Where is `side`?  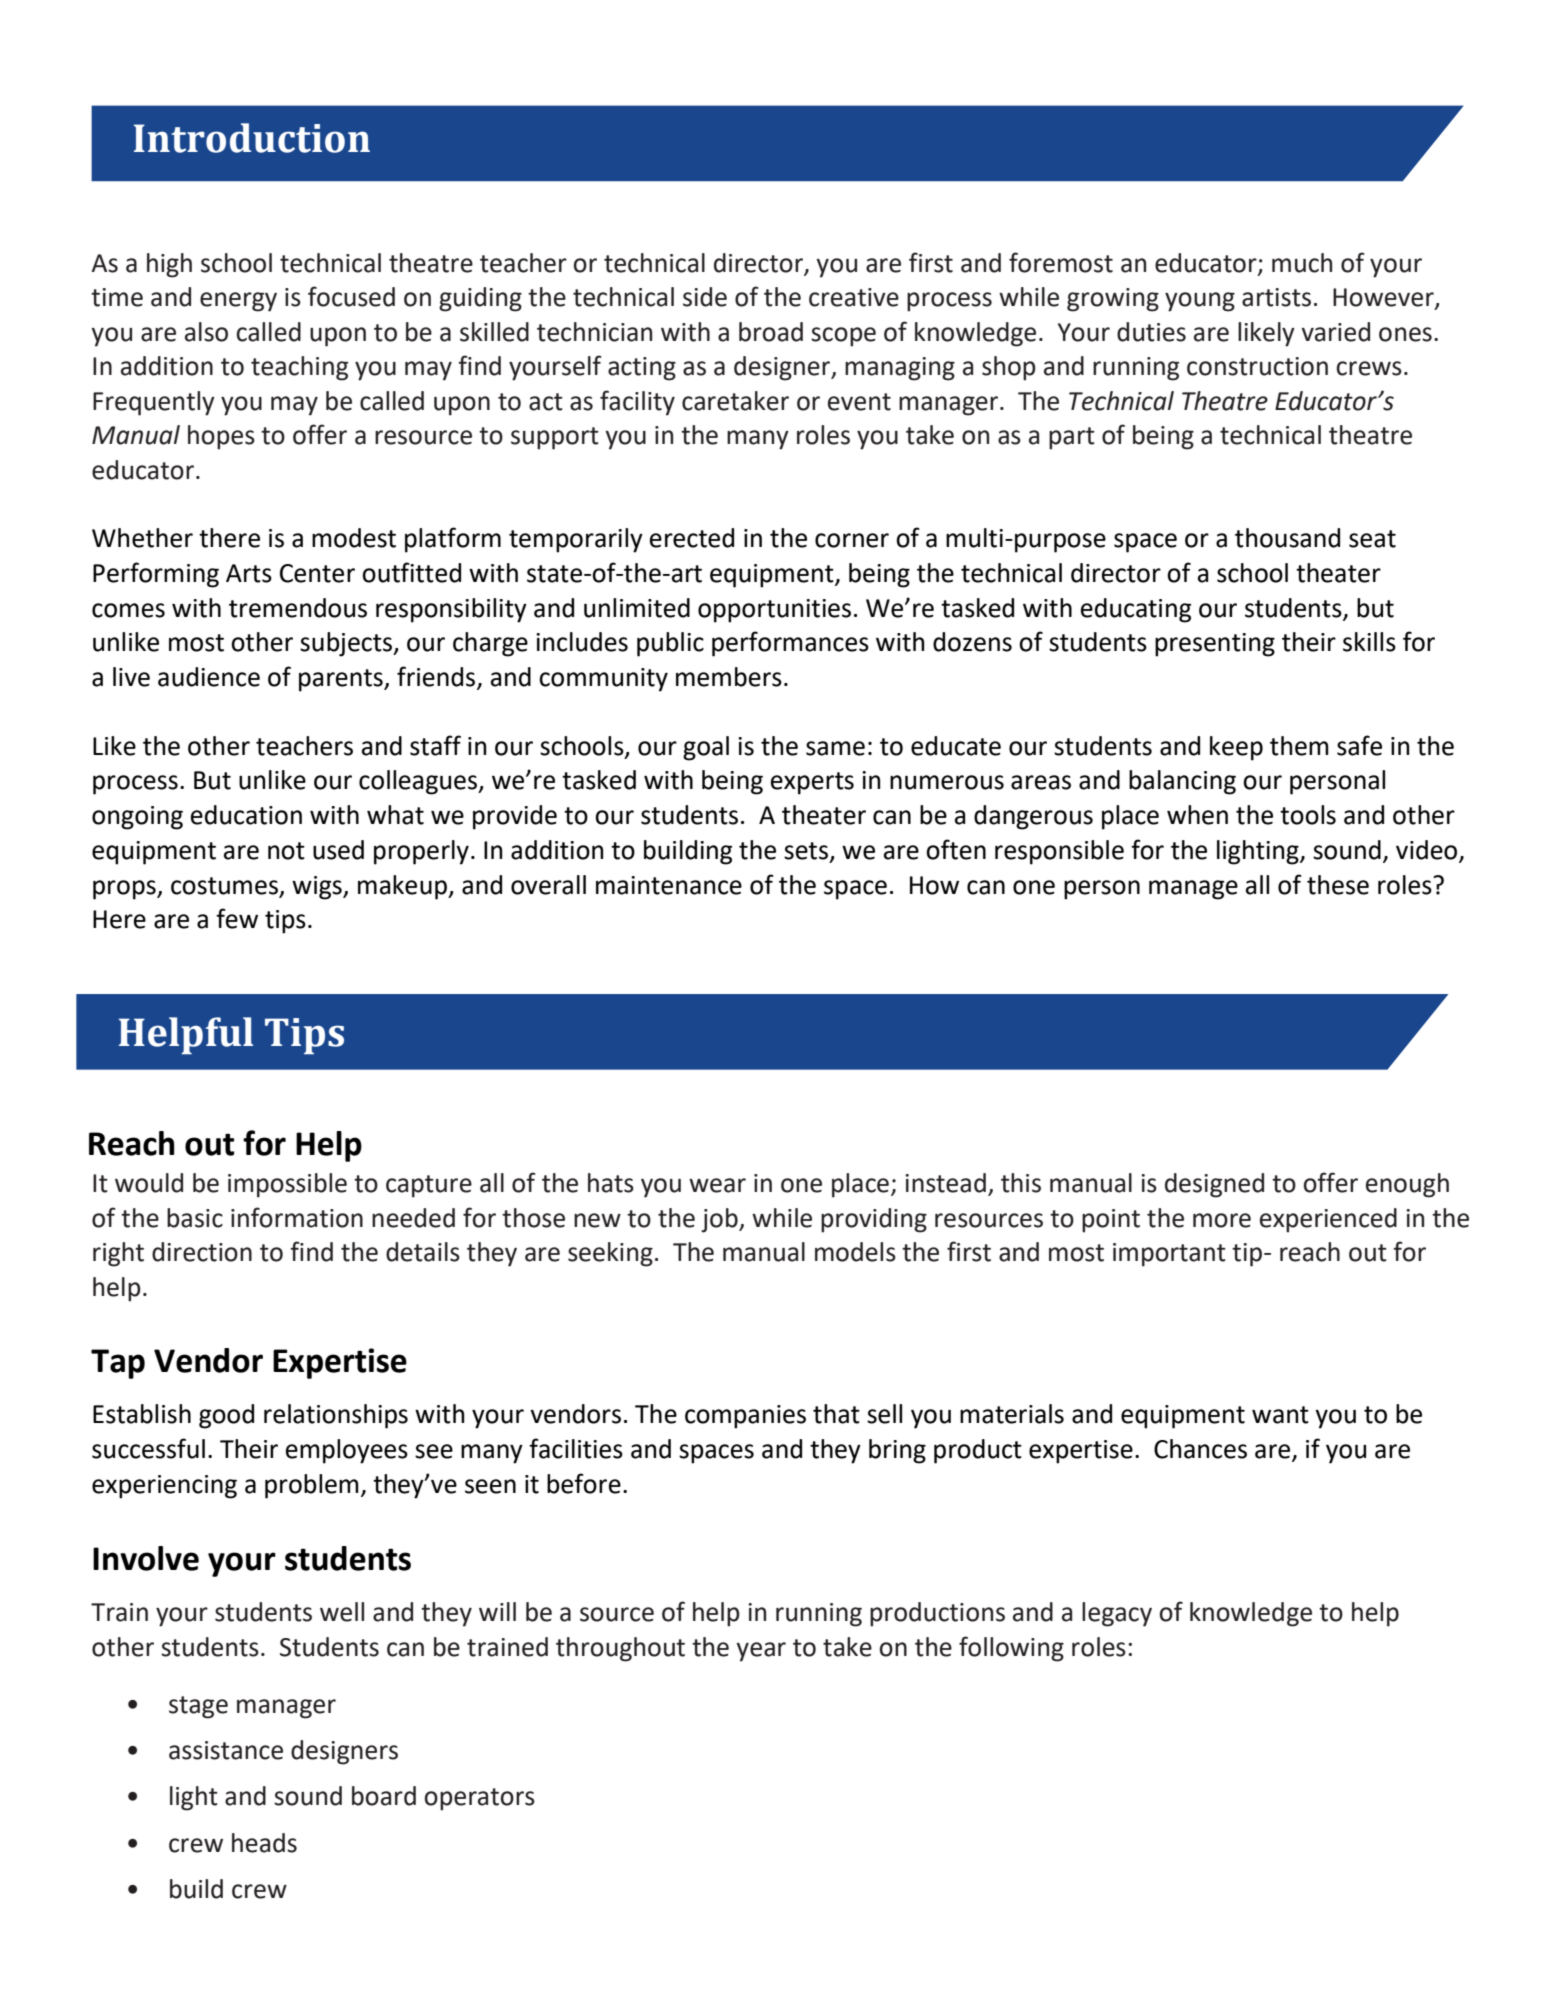 side is located at coordinates (705, 297).
